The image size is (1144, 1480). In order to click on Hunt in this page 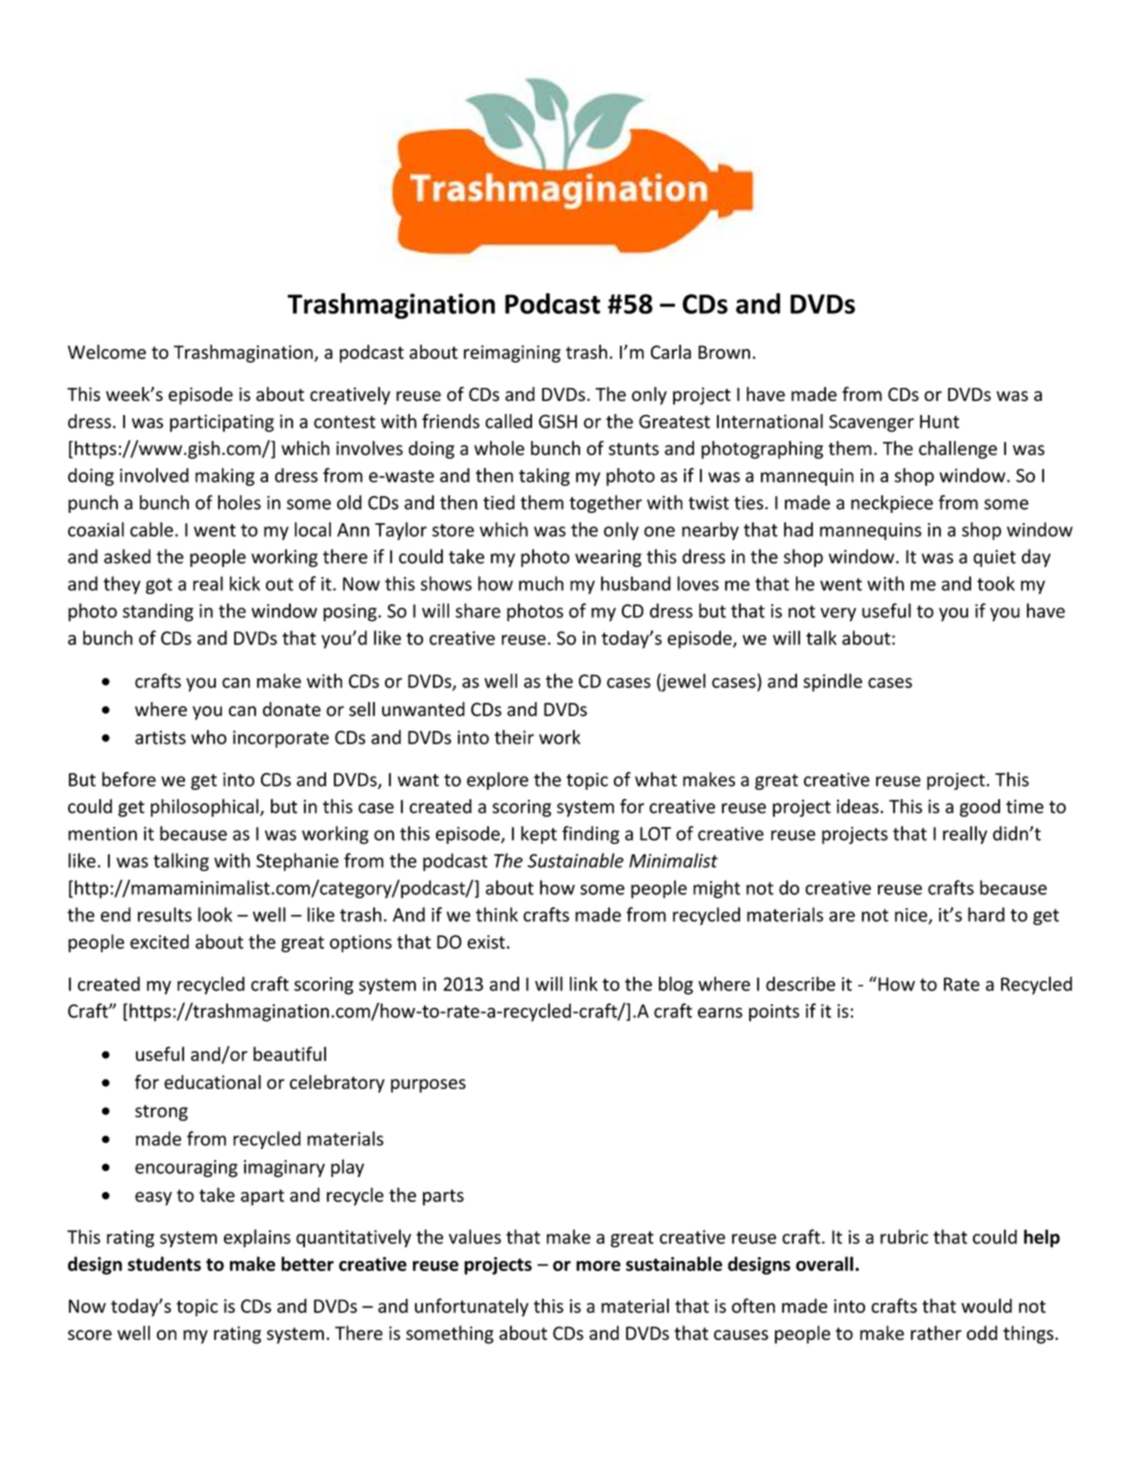, I will do `click(939, 422)`.
